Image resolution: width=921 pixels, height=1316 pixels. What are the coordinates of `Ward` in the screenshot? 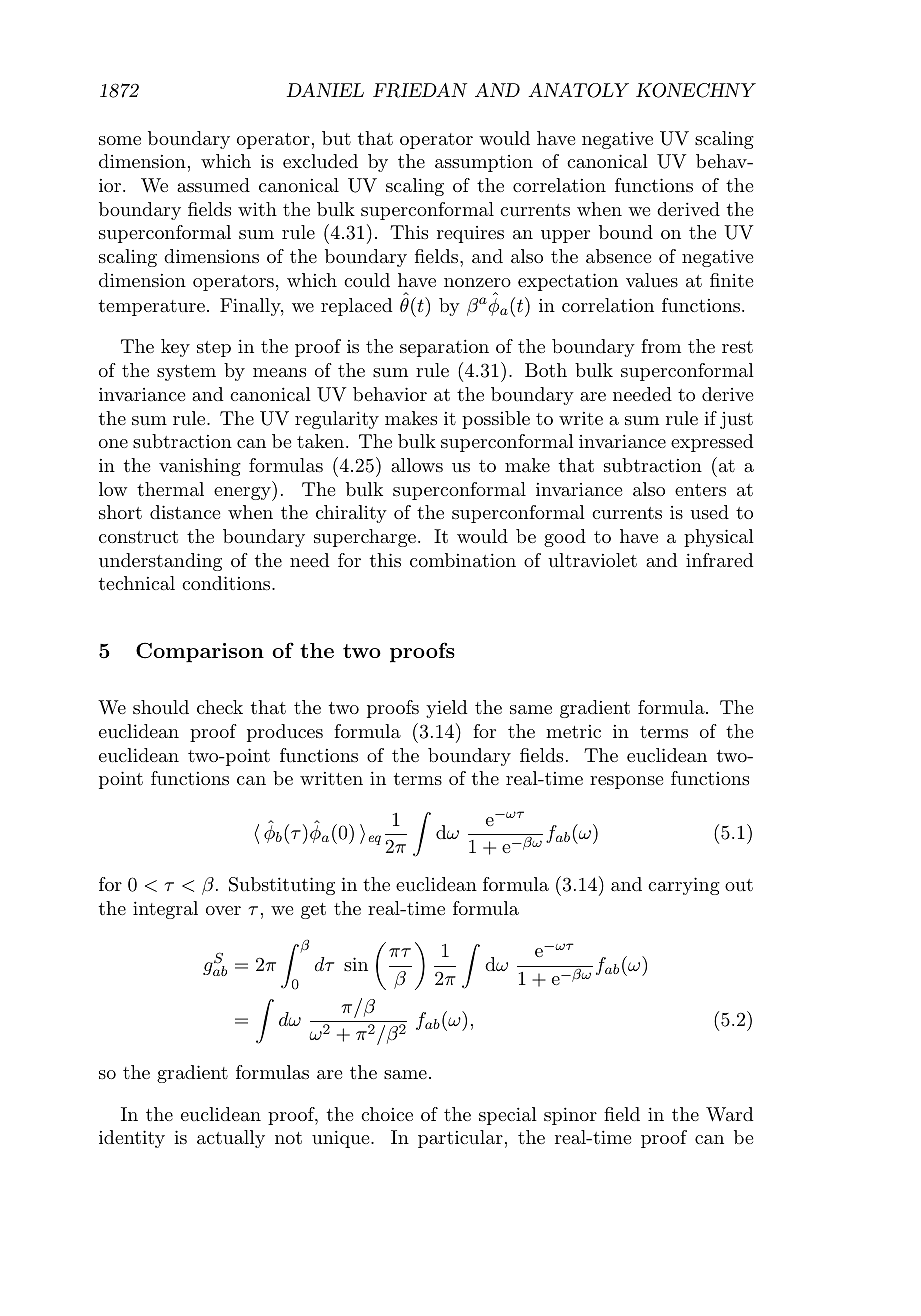 It's located at (729, 1114).
